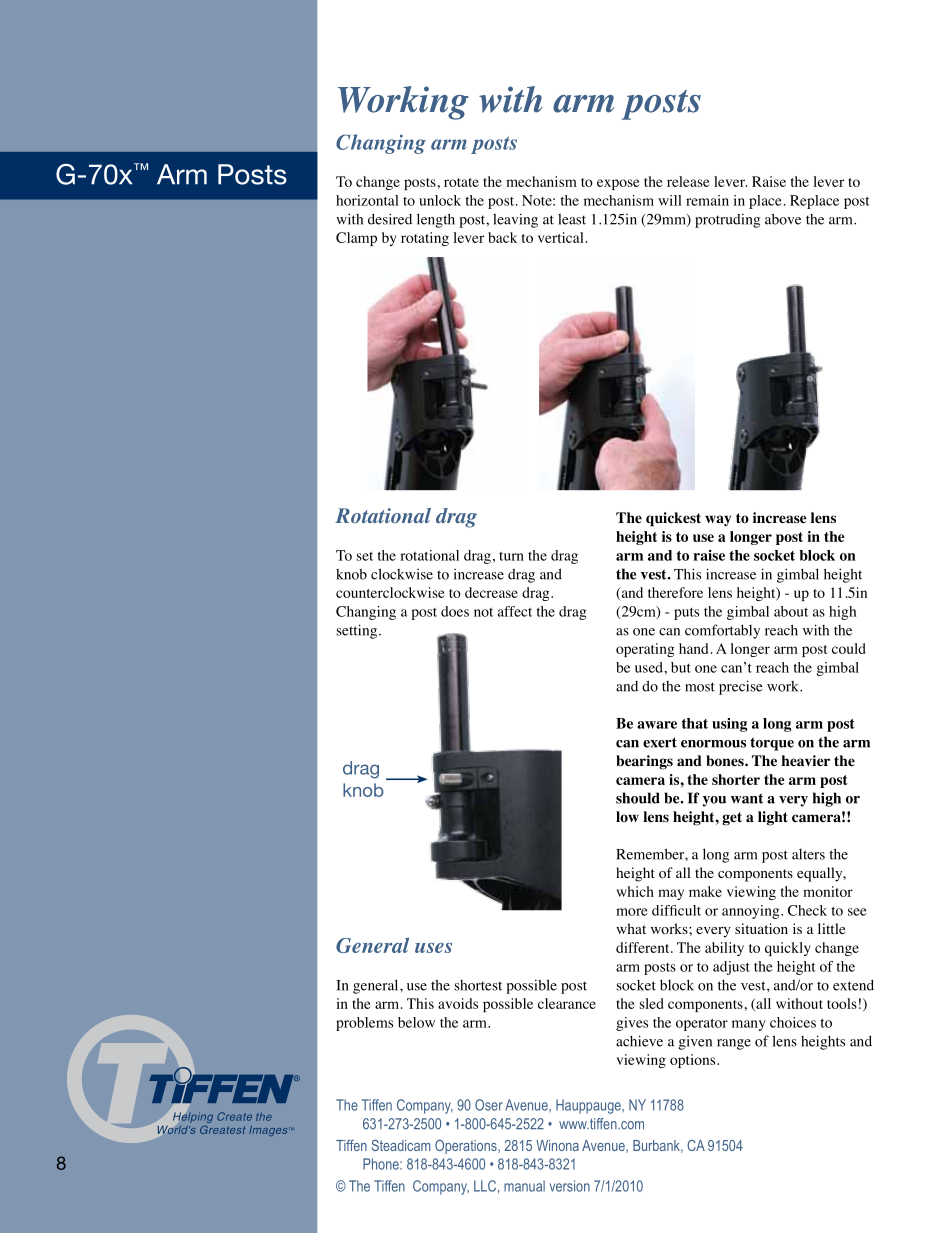 This screenshot has height=1233, width=952. Describe the element at coordinates (618, 184) in the screenshot. I see `expose` at that location.
